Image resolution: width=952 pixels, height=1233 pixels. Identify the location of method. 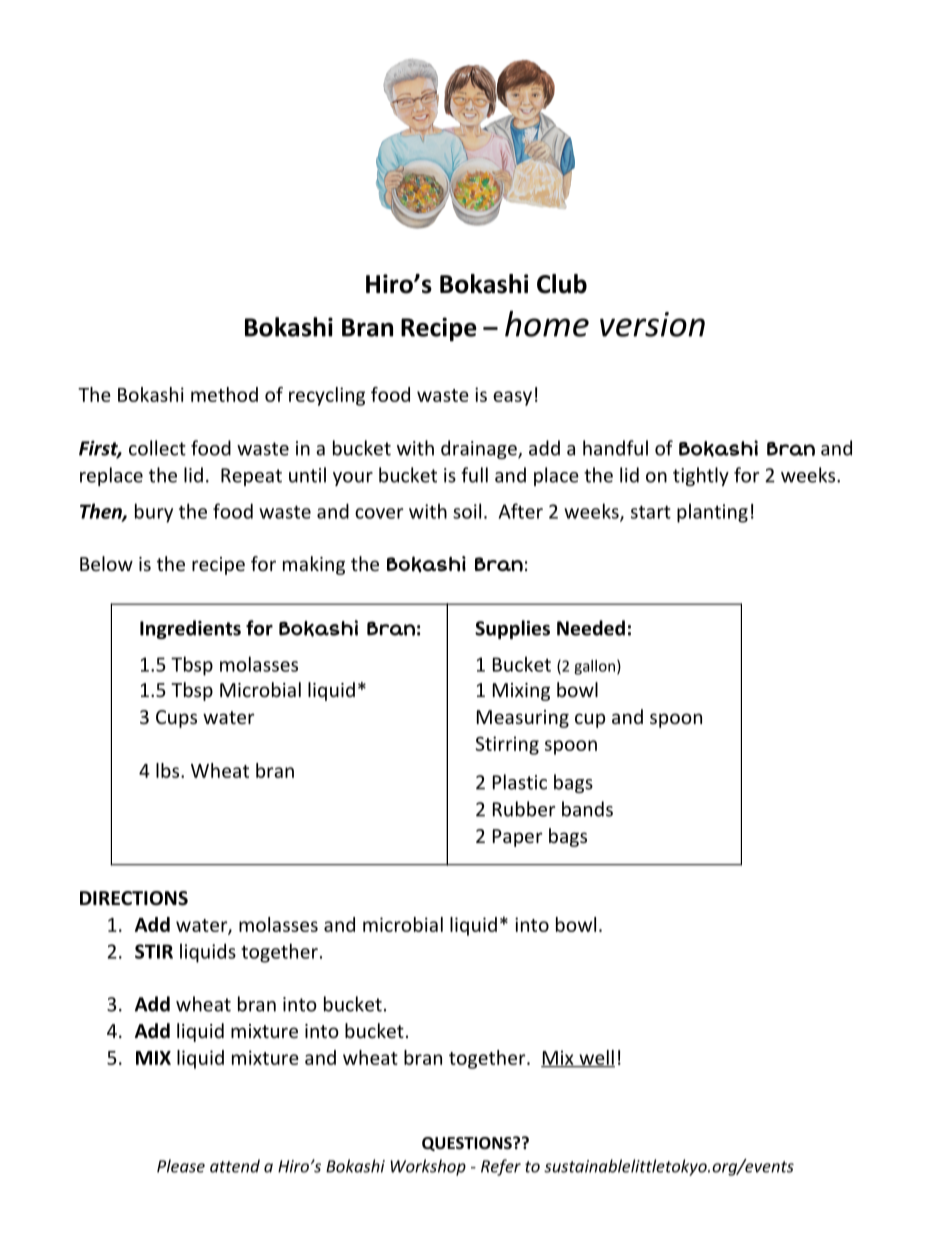
(224, 394).
